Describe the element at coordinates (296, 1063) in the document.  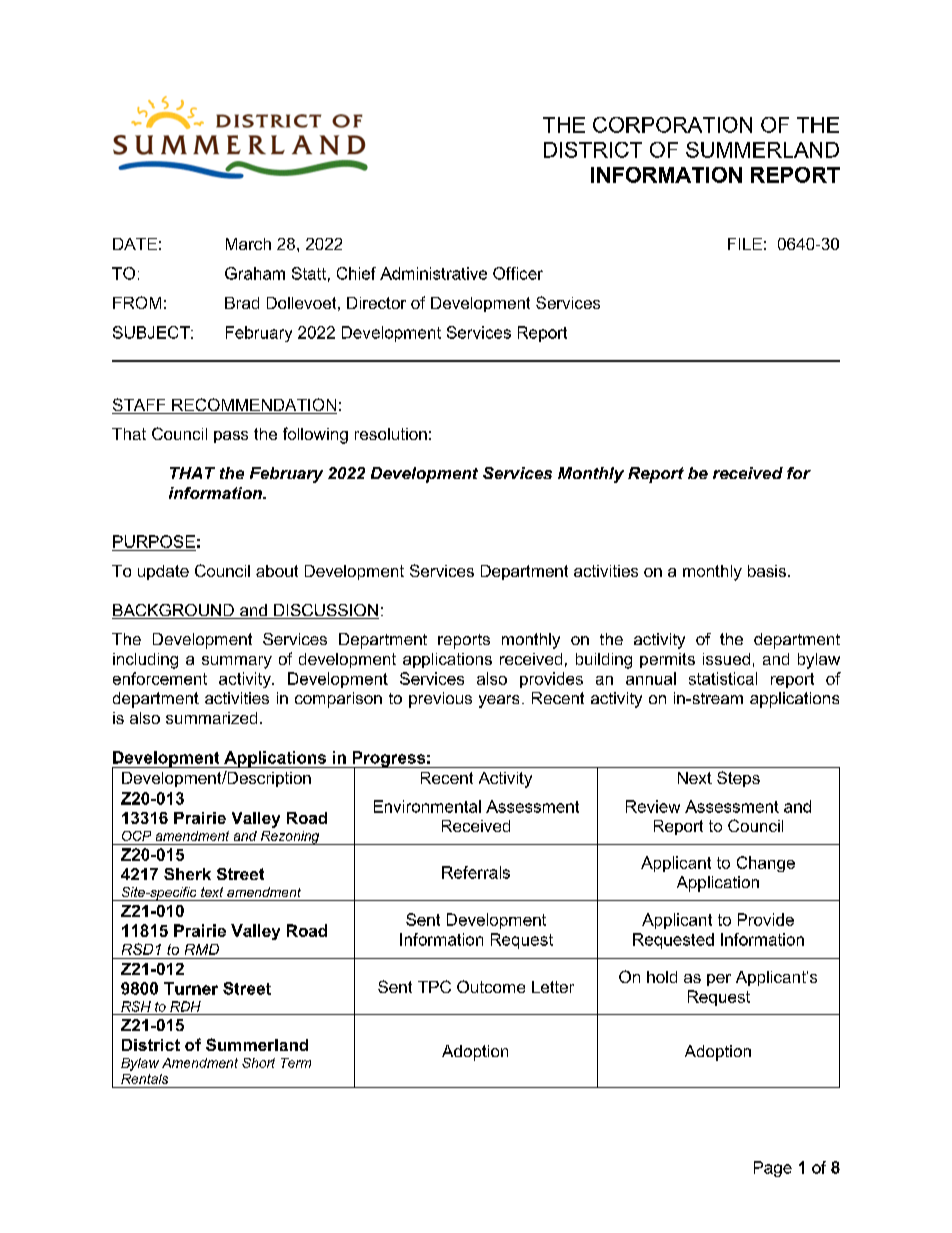
I see `Term` at that location.
